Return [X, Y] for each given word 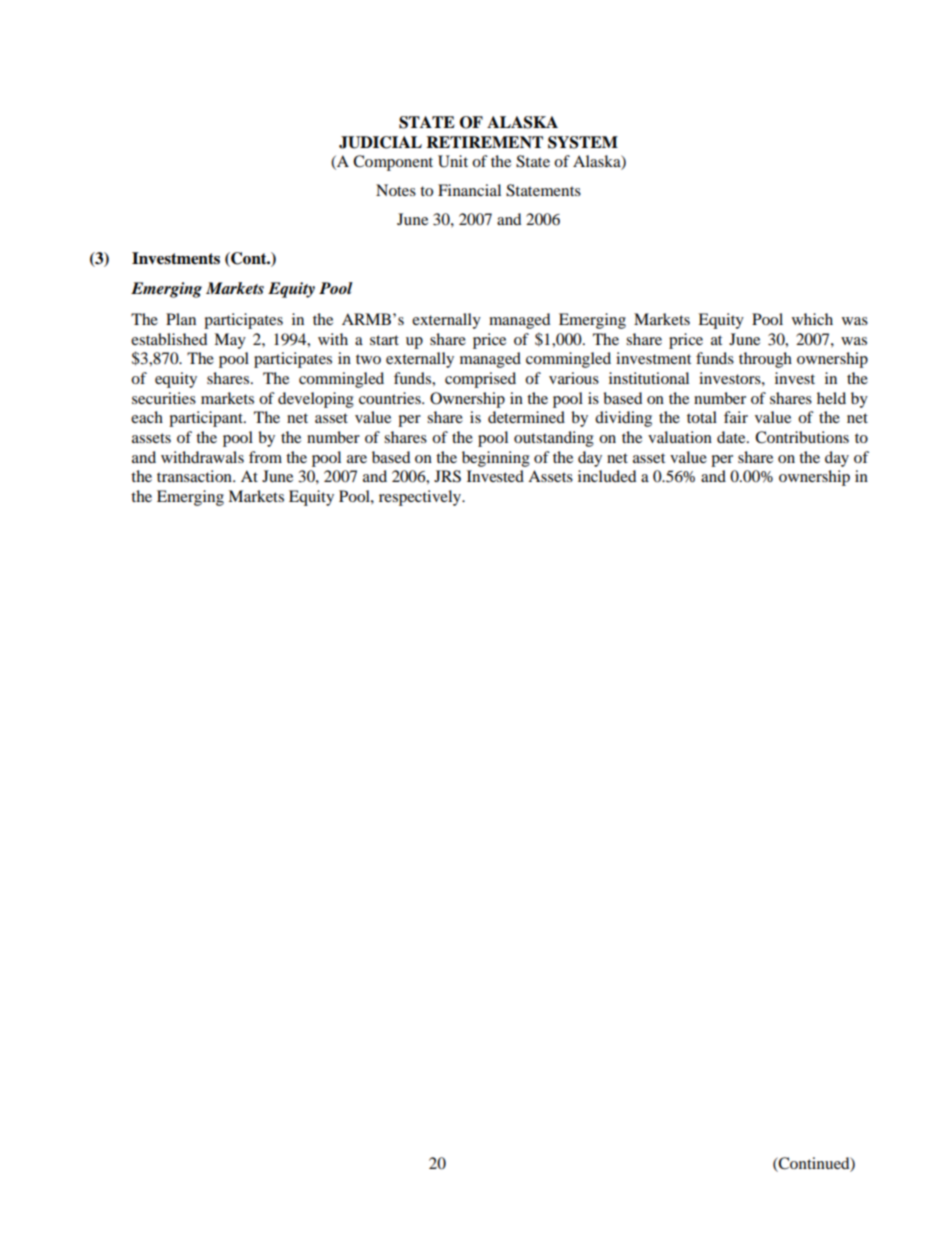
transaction [195, 476]
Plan [181, 319]
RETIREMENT [484, 142]
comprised [480, 380]
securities [164, 398]
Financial [469, 190]
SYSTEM [583, 142]
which [812, 319]
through [765, 360]
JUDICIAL [380, 142]
